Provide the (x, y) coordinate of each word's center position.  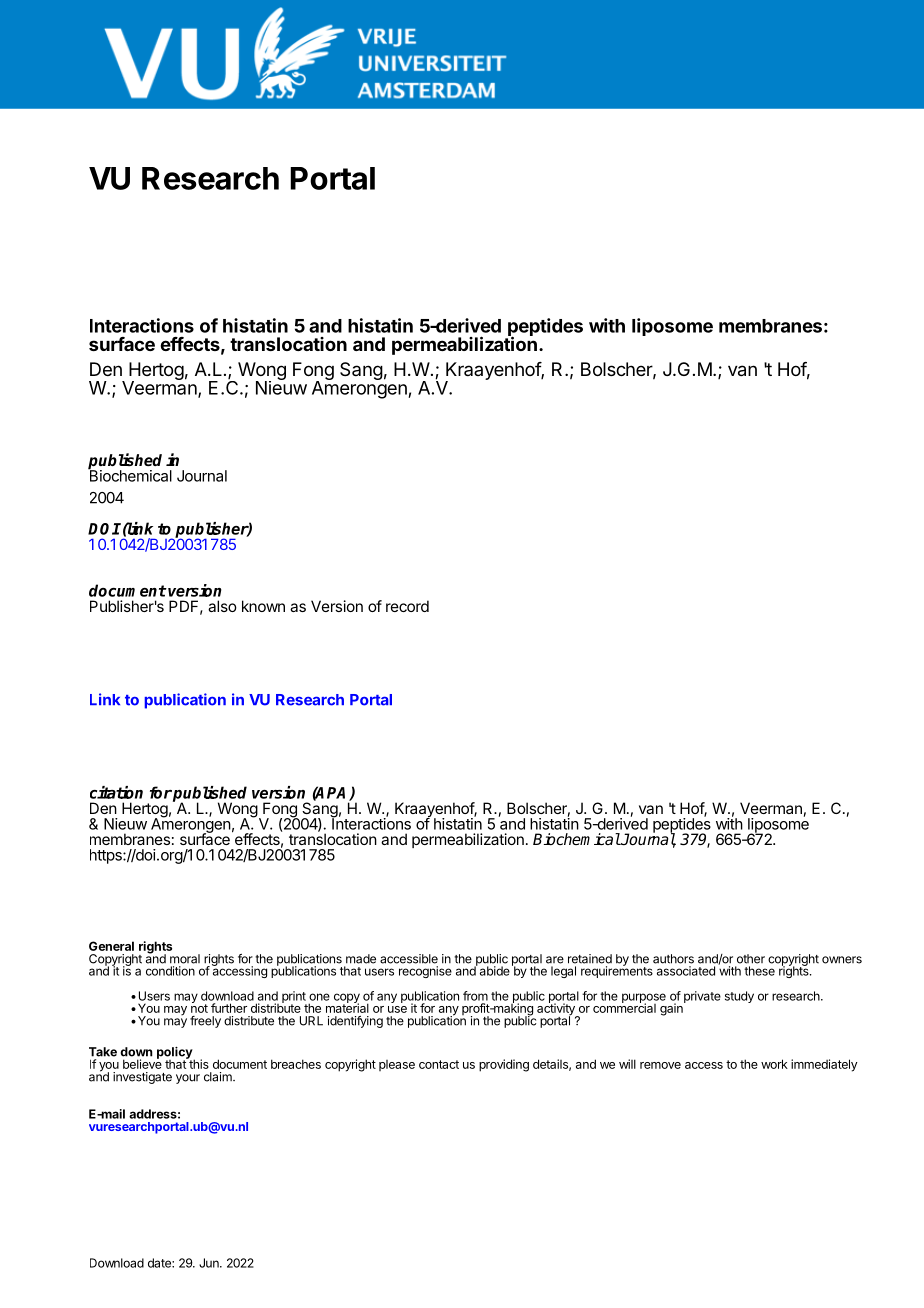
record (407, 606)
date (160, 1263)
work (774, 1064)
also (222, 606)
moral (185, 959)
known (263, 606)
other (751, 959)
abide (493, 970)
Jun (210, 1263)
